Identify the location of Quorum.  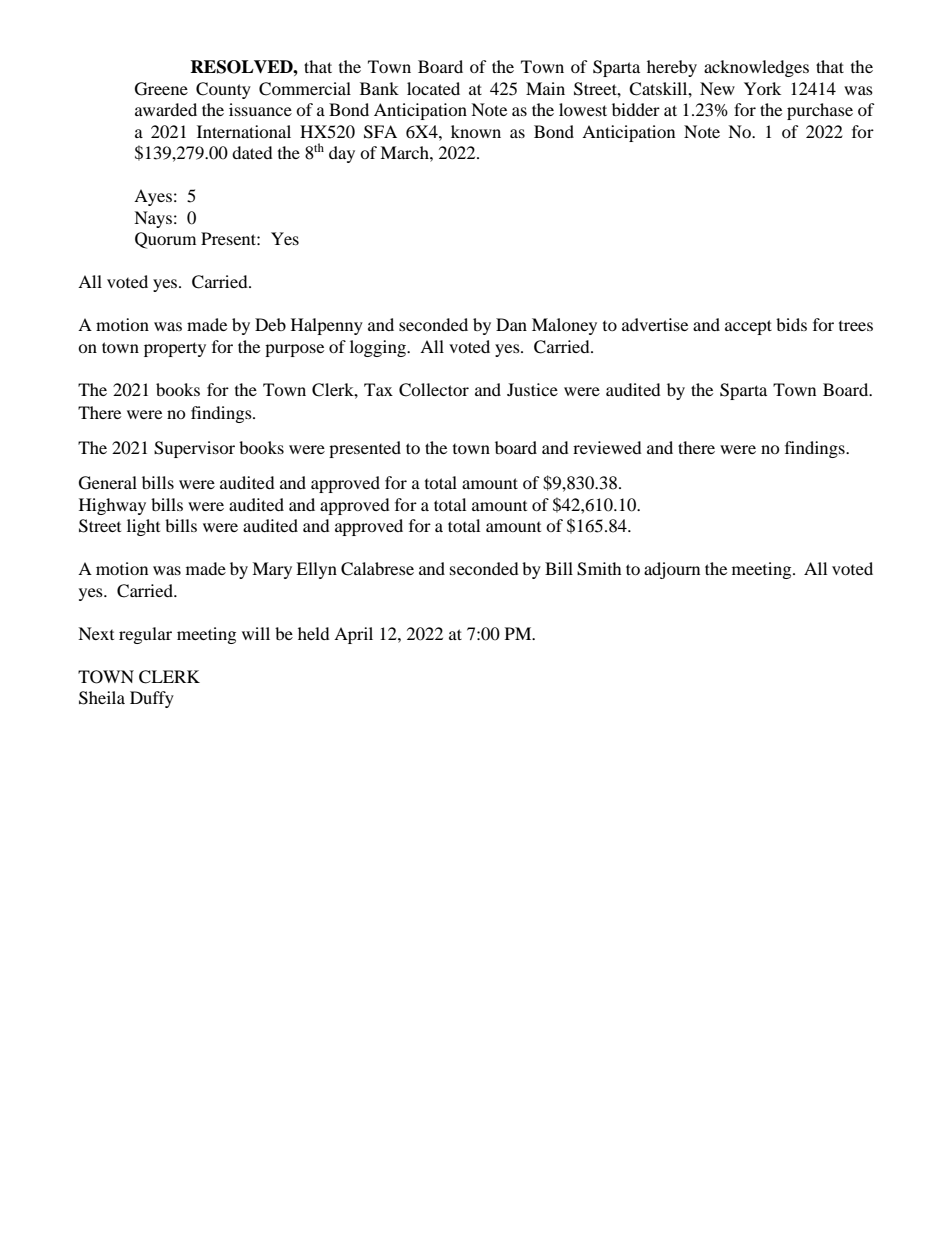
(165, 240).
